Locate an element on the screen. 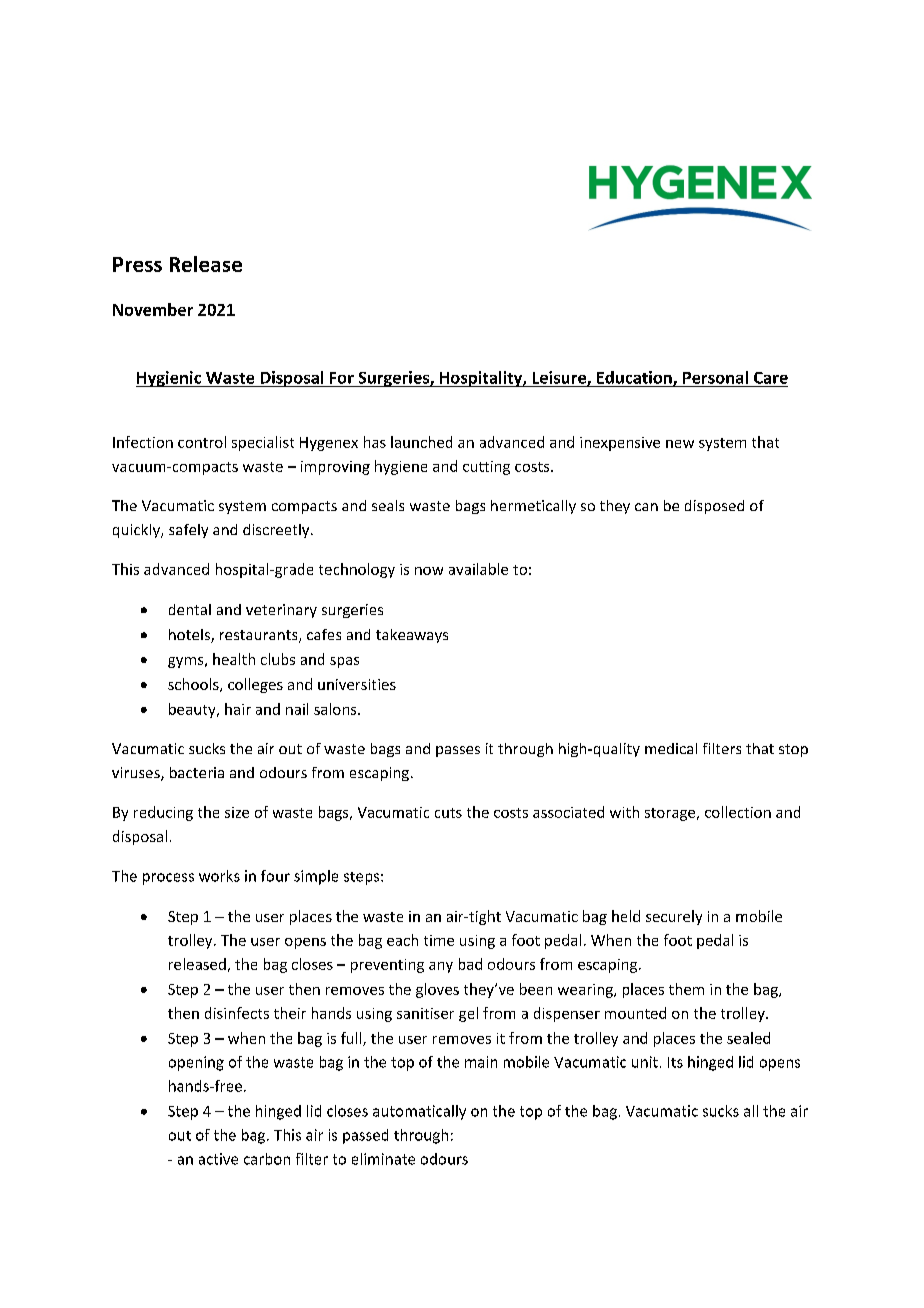 The image size is (924, 1308). works is located at coordinates (219, 876).
